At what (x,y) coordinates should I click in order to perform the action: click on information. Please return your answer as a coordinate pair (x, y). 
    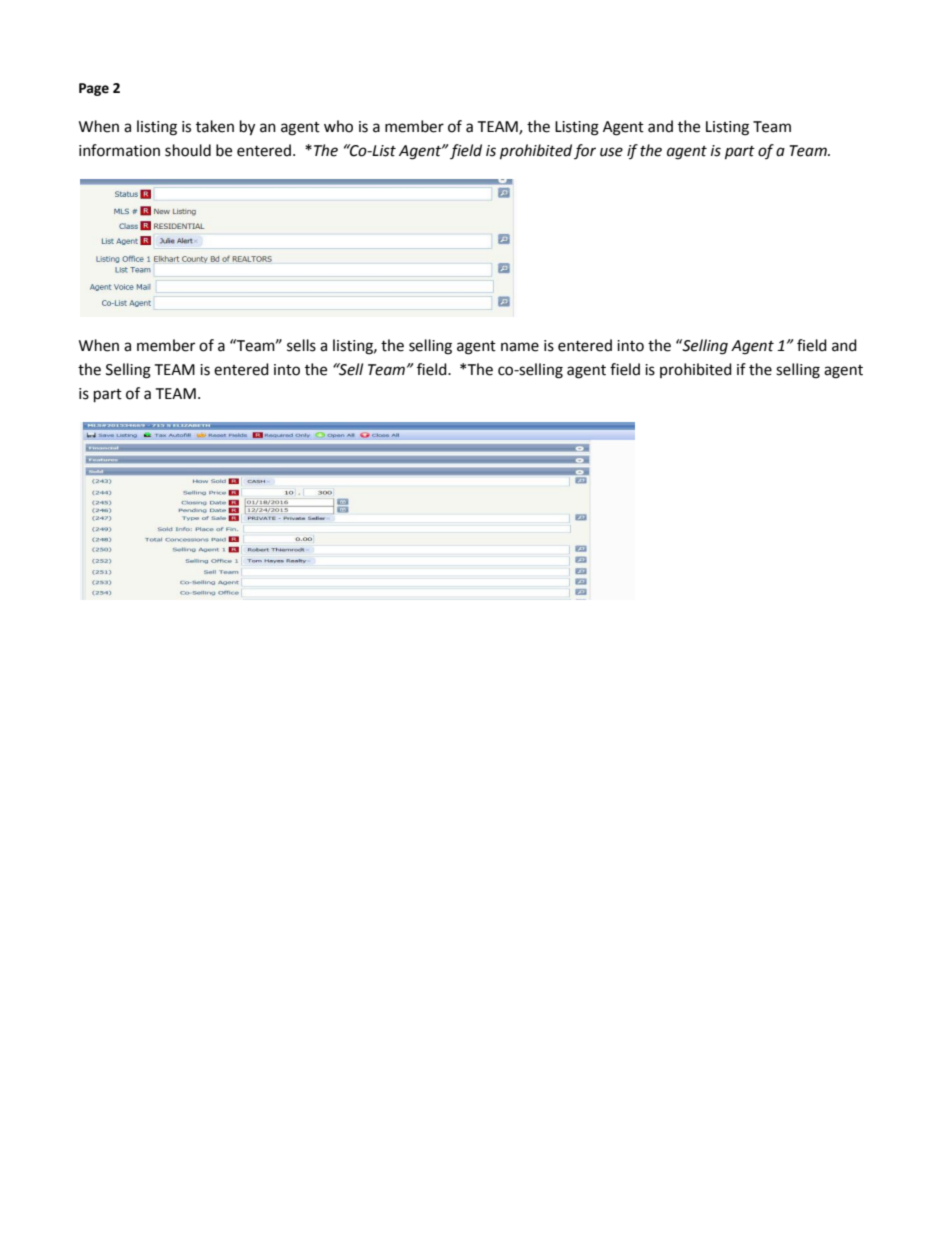
    Looking at the image, I should click on (119, 150).
